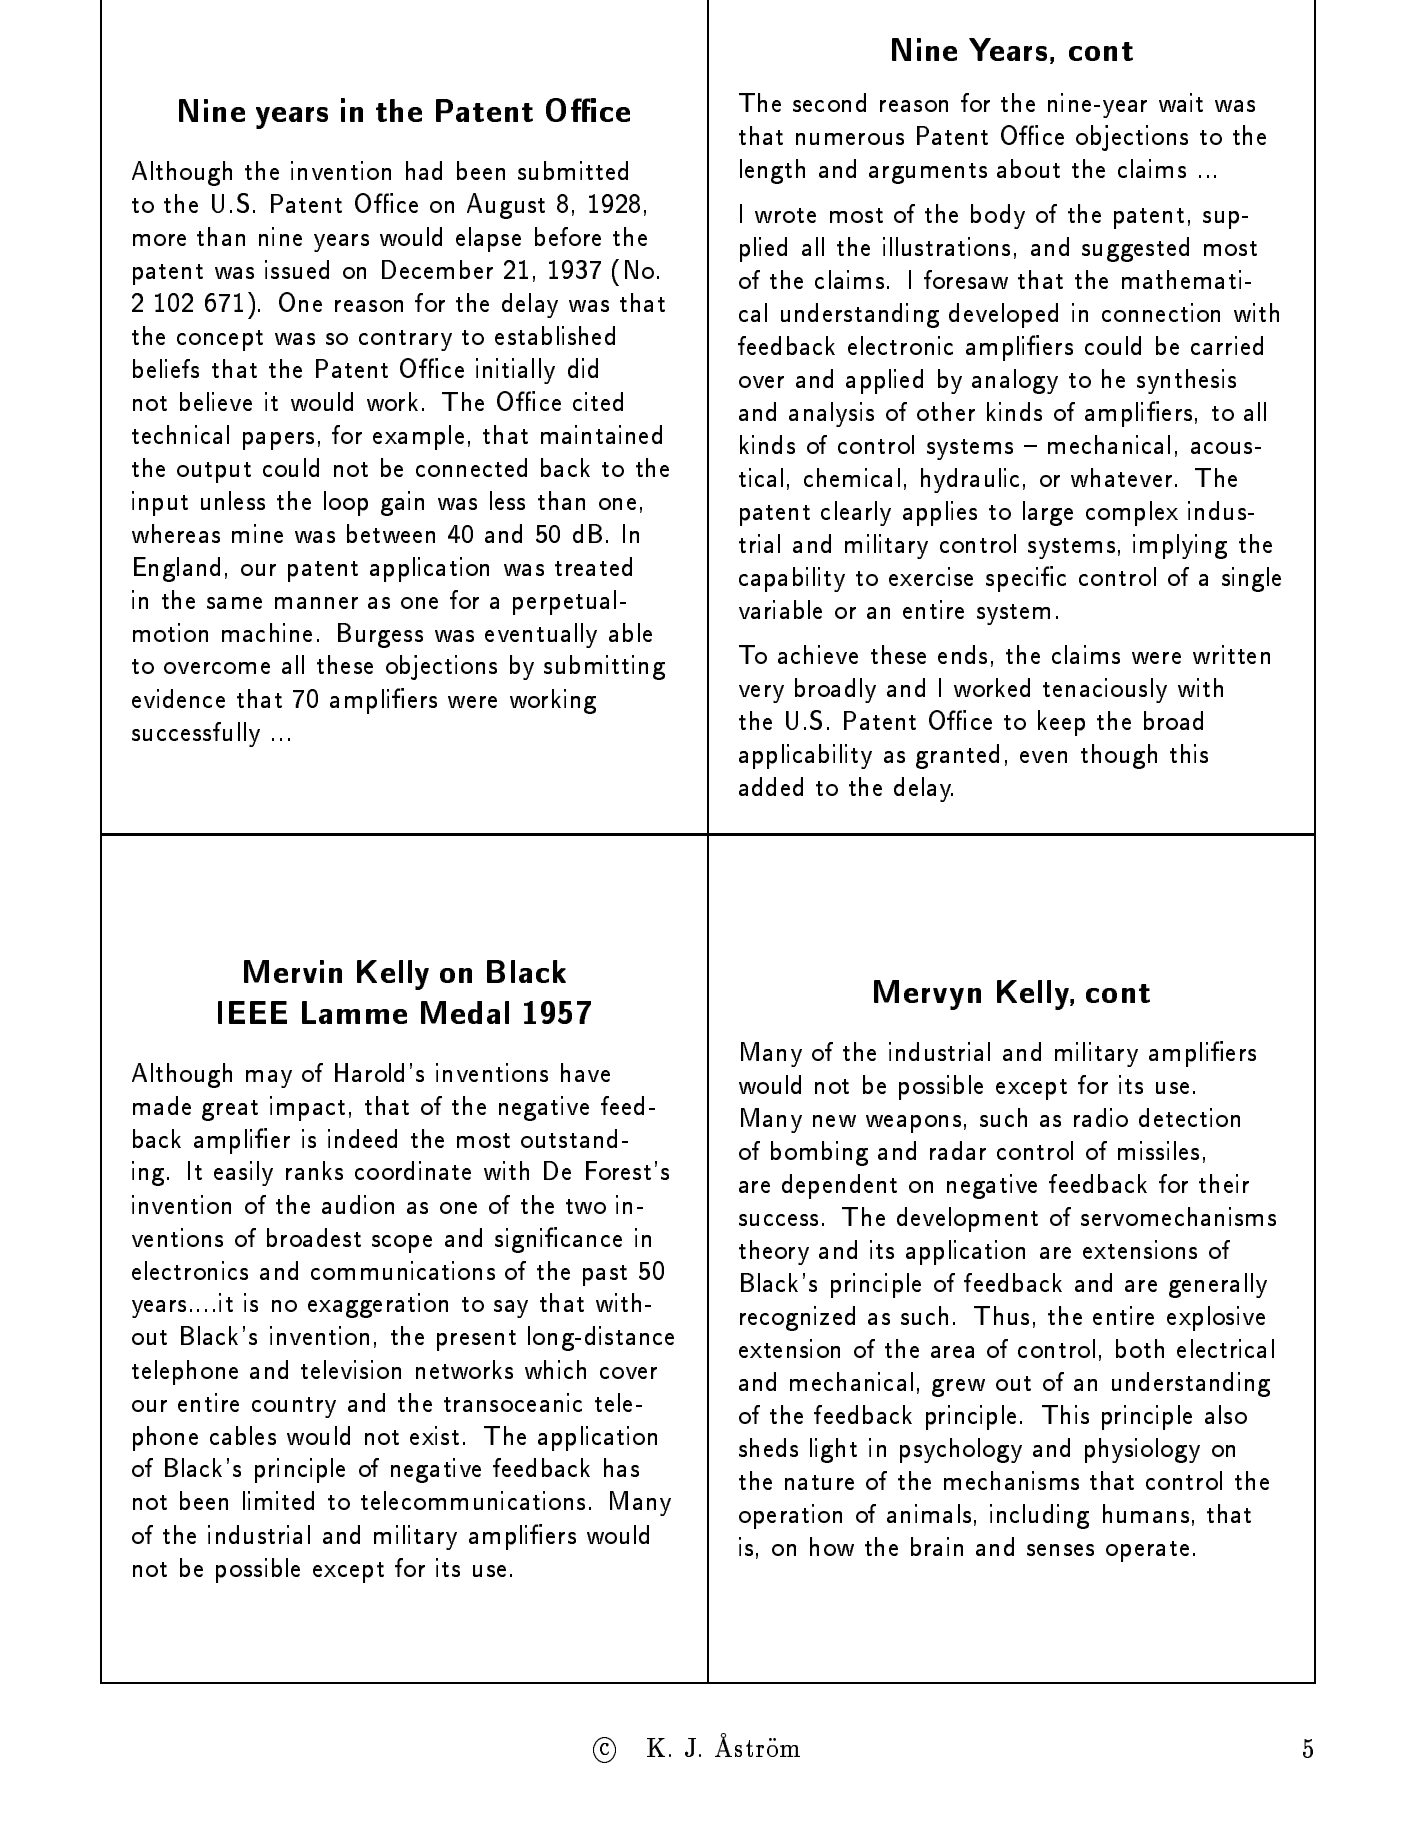  I want to click on limited, so click(278, 1500).
